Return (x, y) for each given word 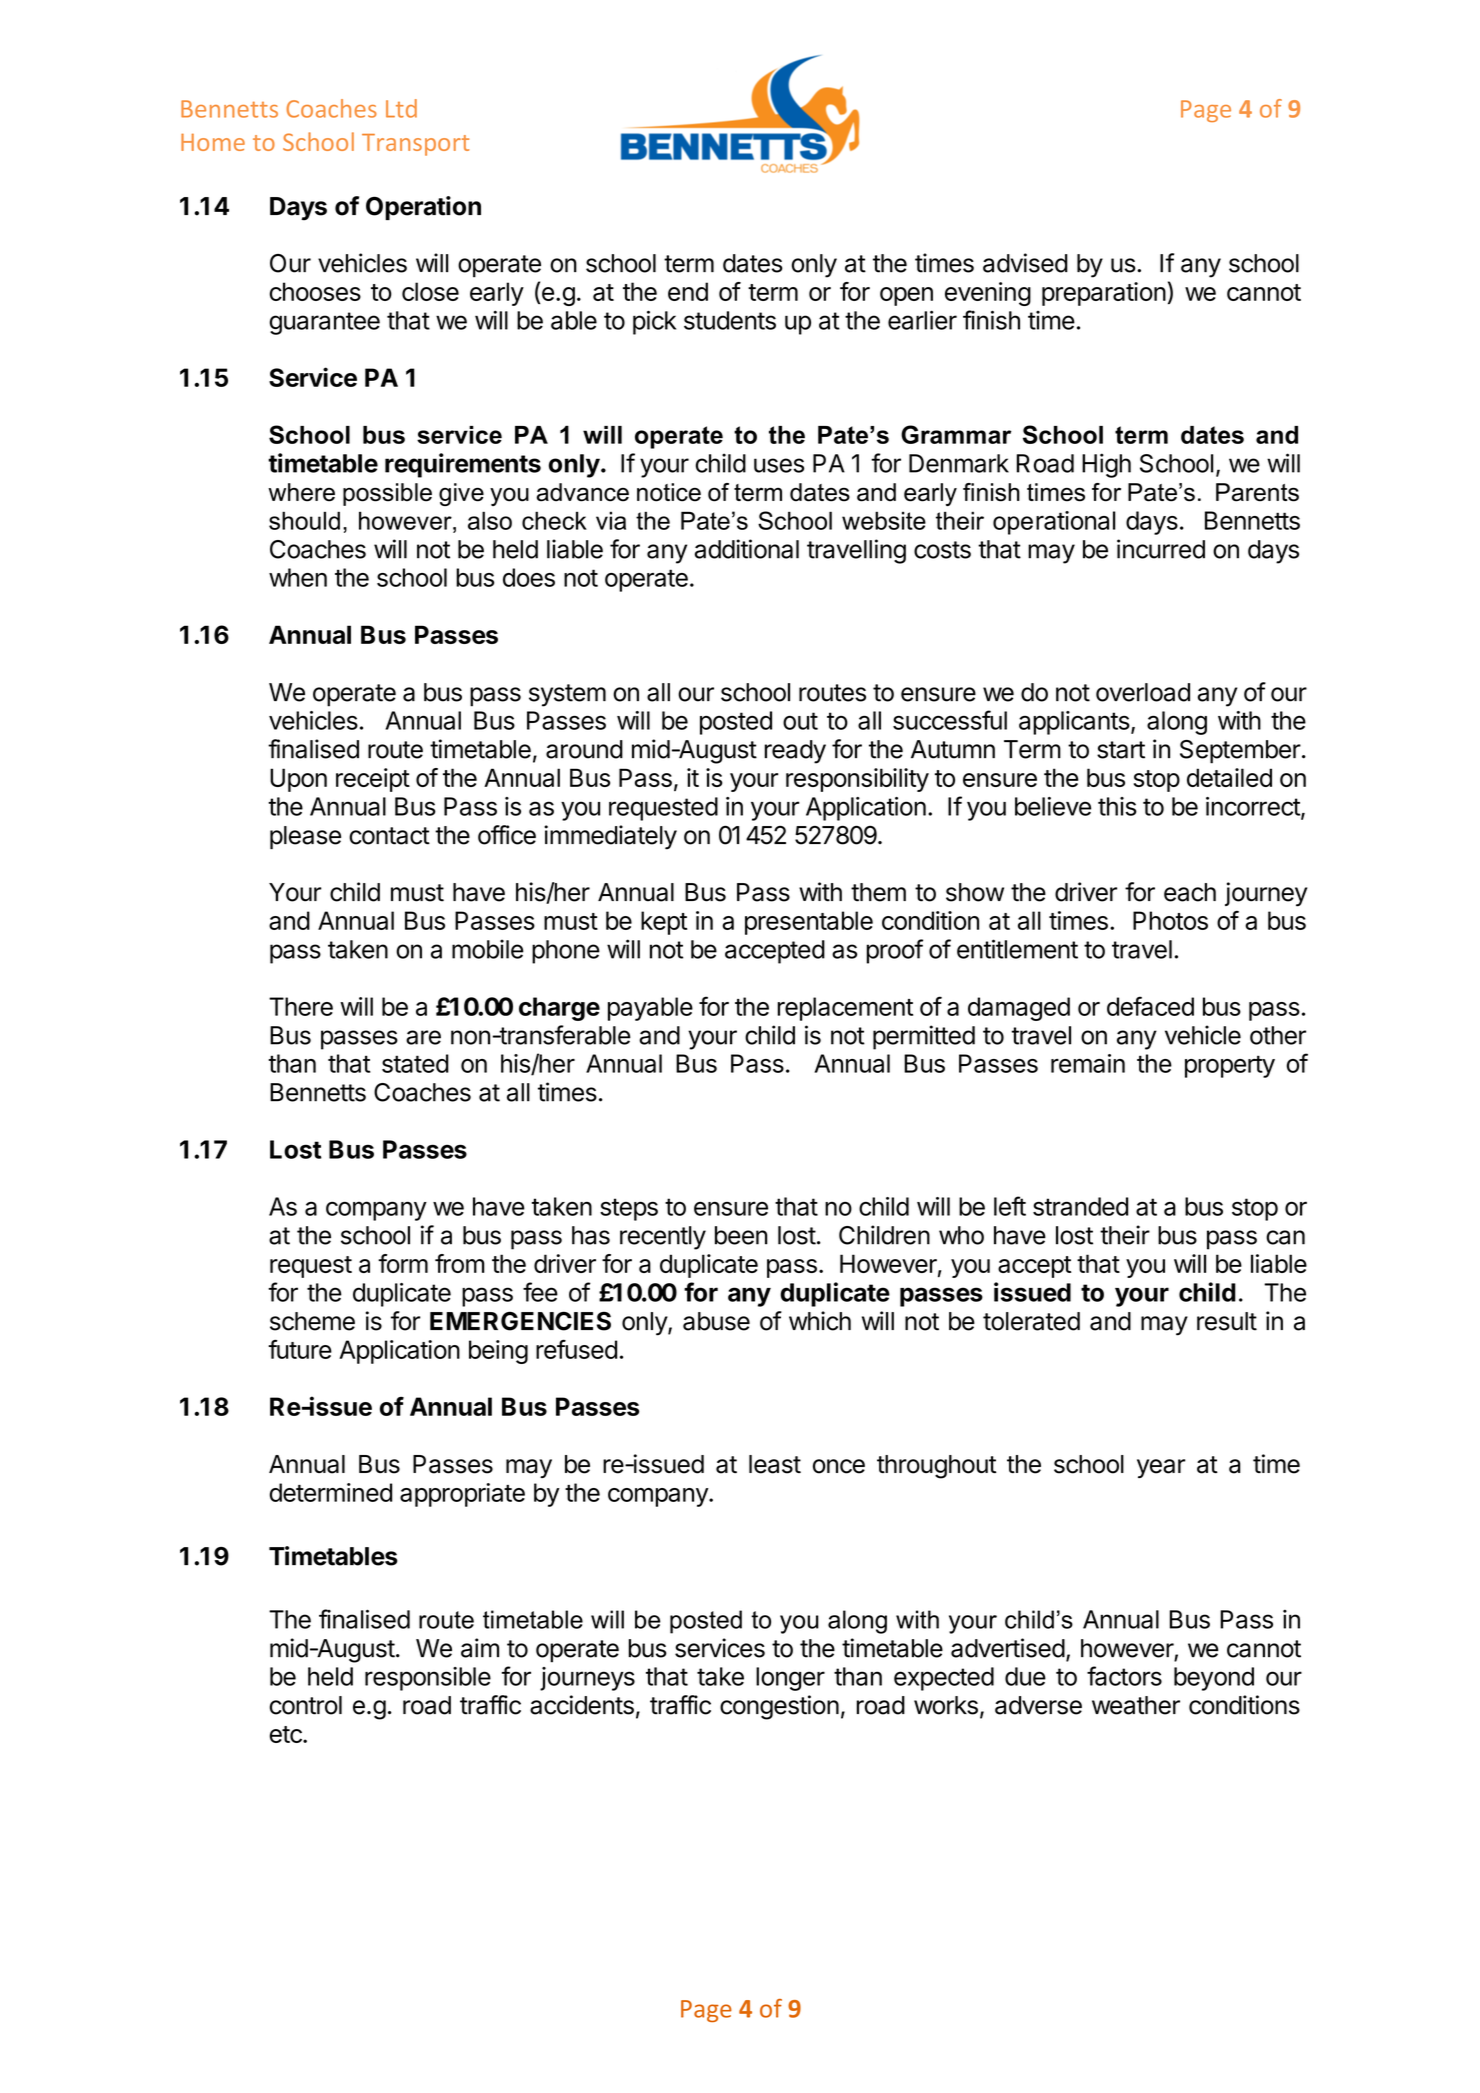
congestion (779, 1707)
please (305, 837)
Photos (1170, 920)
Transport (415, 145)
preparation (1104, 294)
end (688, 291)
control (306, 1705)
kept (664, 923)
